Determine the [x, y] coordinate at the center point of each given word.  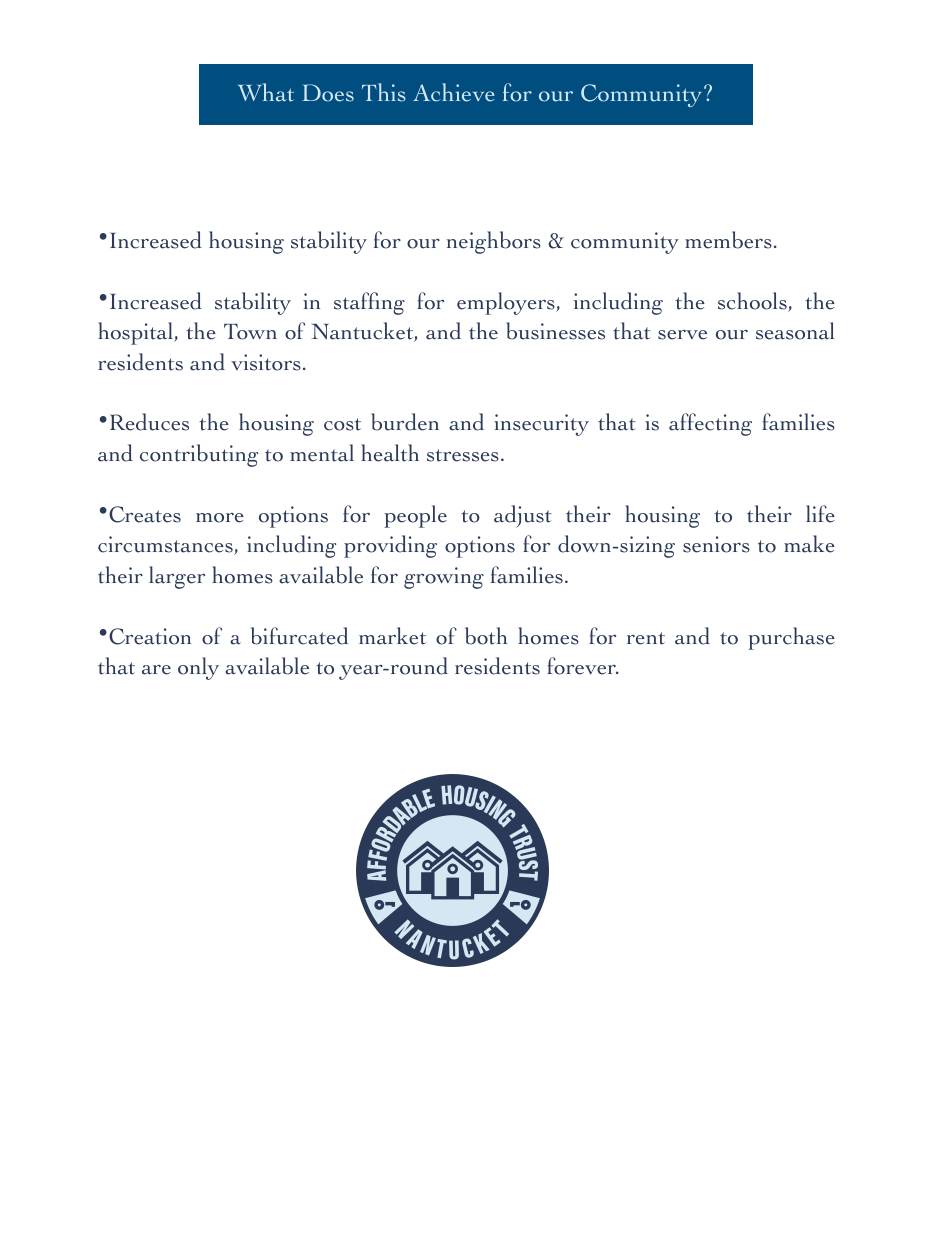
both [486, 636]
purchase [791, 638]
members [728, 240]
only [198, 668]
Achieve [454, 92]
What [266, 92]
